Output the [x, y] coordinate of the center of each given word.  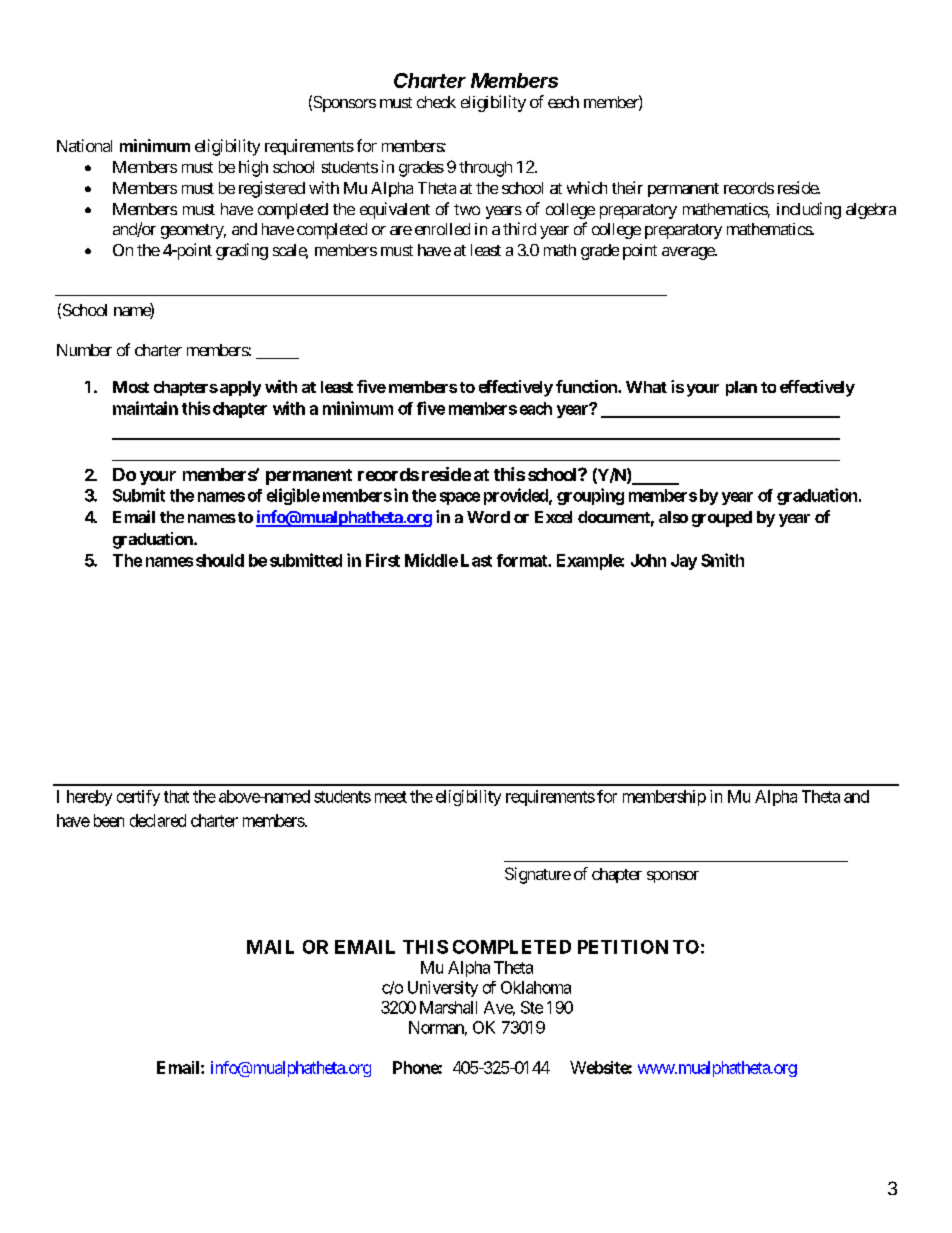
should [220, 560]
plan [741, 388]
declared [158, 820]
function [587, 386]
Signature [538, 875]
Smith [722, 560]
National [84, 145]
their [627, 187]
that [176, 796]
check [436, 102]
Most [131, 387]
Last [476, 560]
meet [391, 797]
